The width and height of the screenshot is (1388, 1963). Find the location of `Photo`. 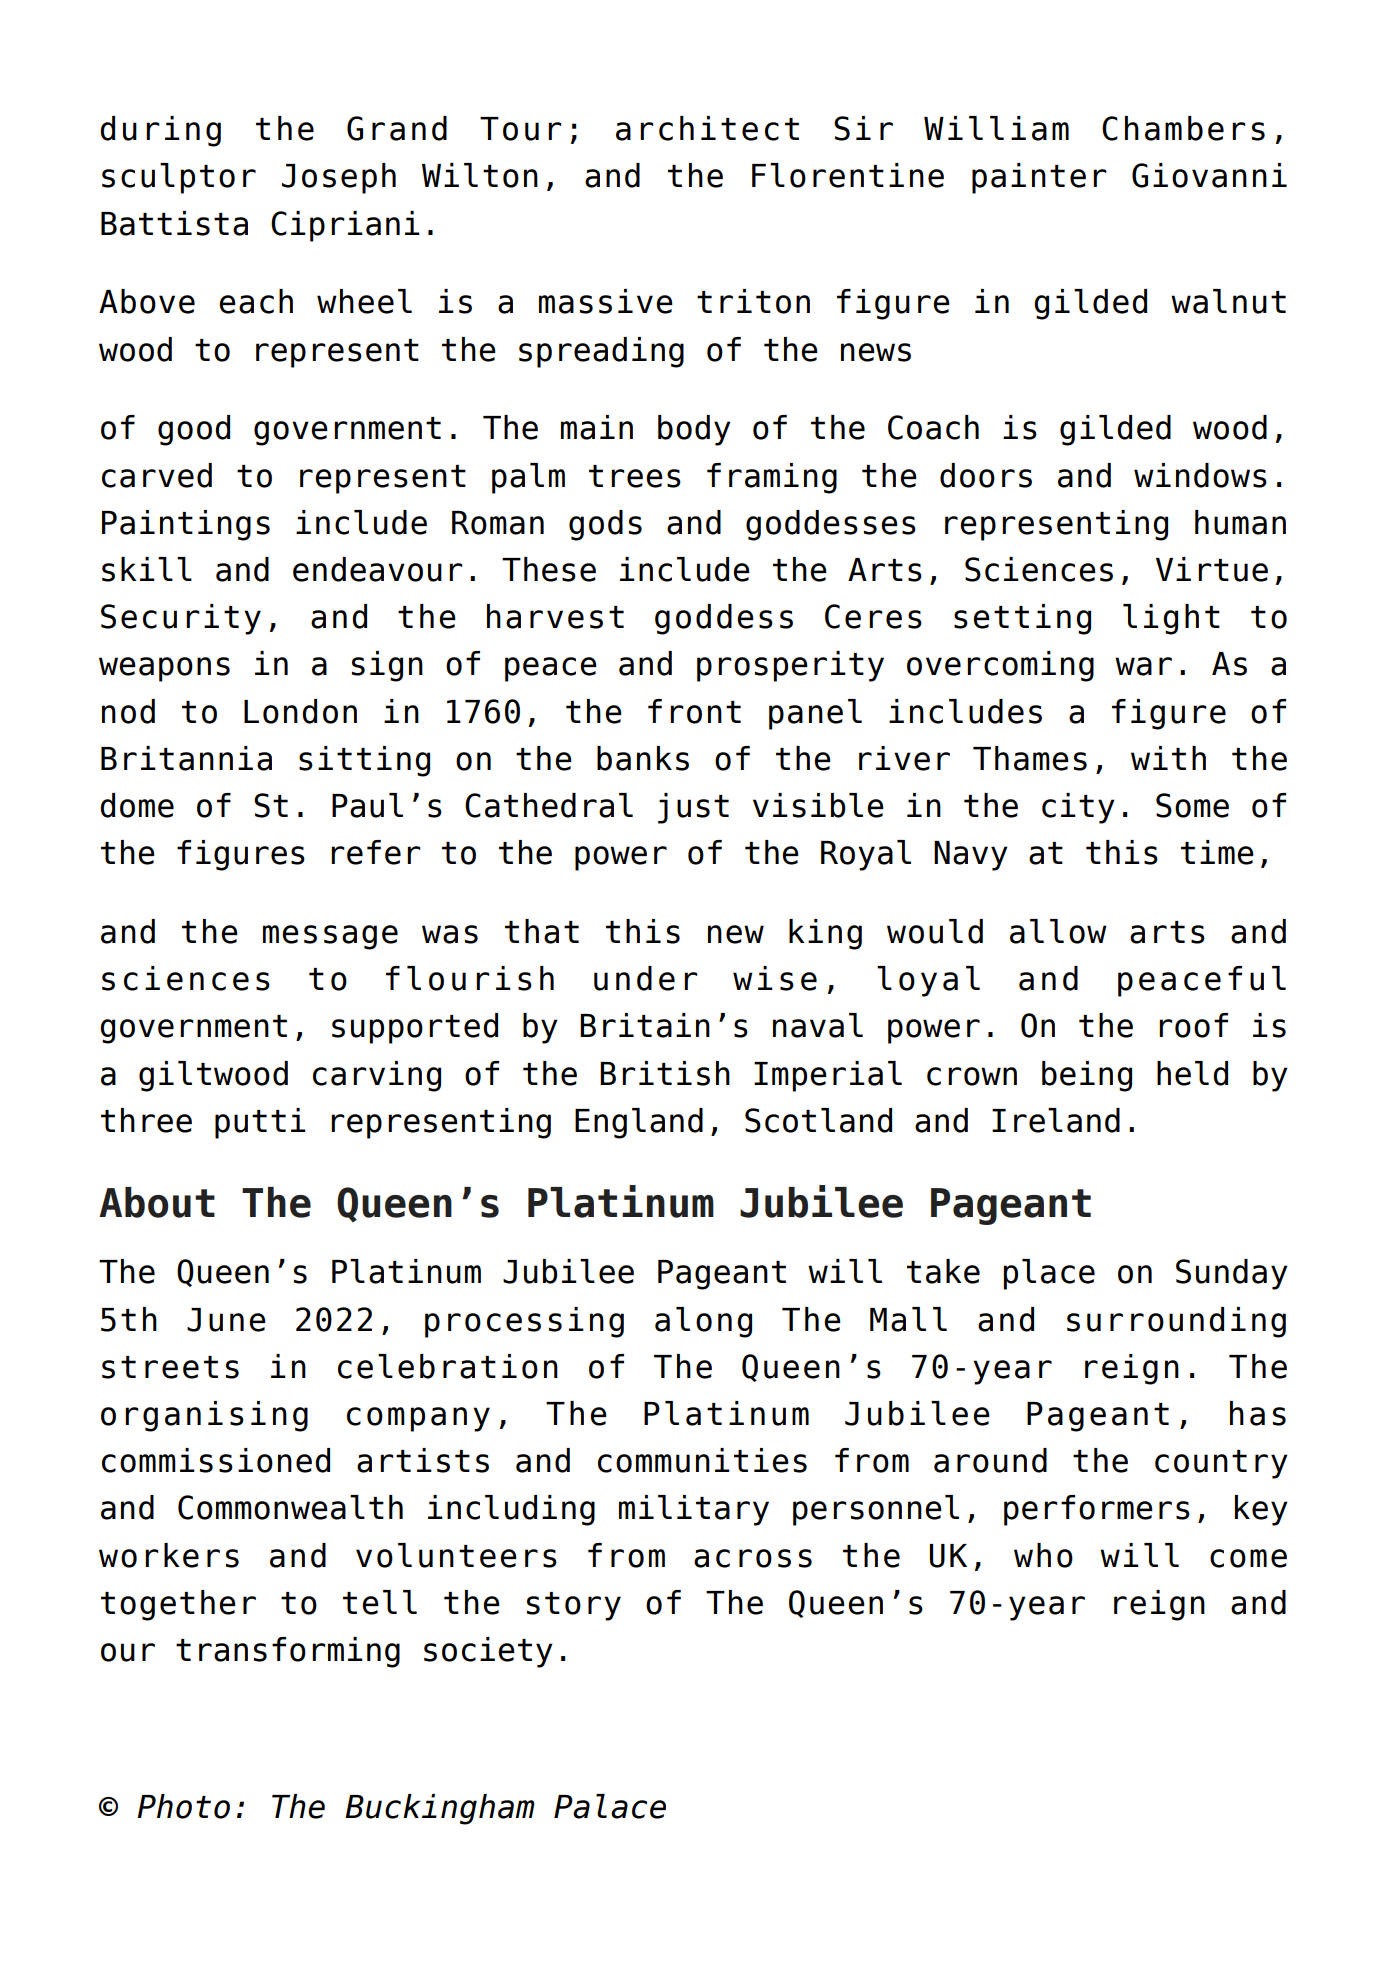

Photo is located at coordinates (183, 1806).
